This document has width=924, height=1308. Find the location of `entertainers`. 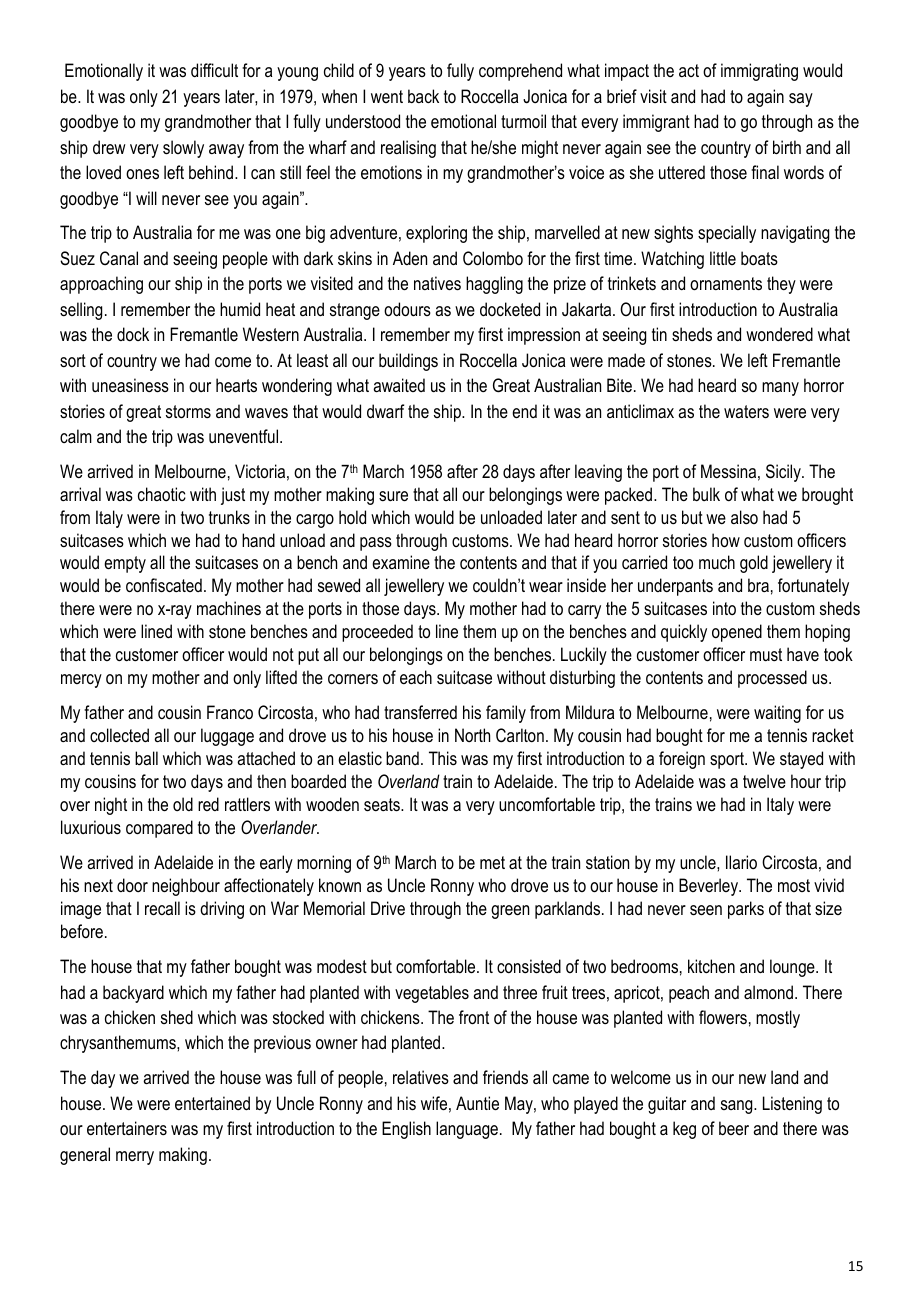

entertainers is located at coordinates (127, 1128).
